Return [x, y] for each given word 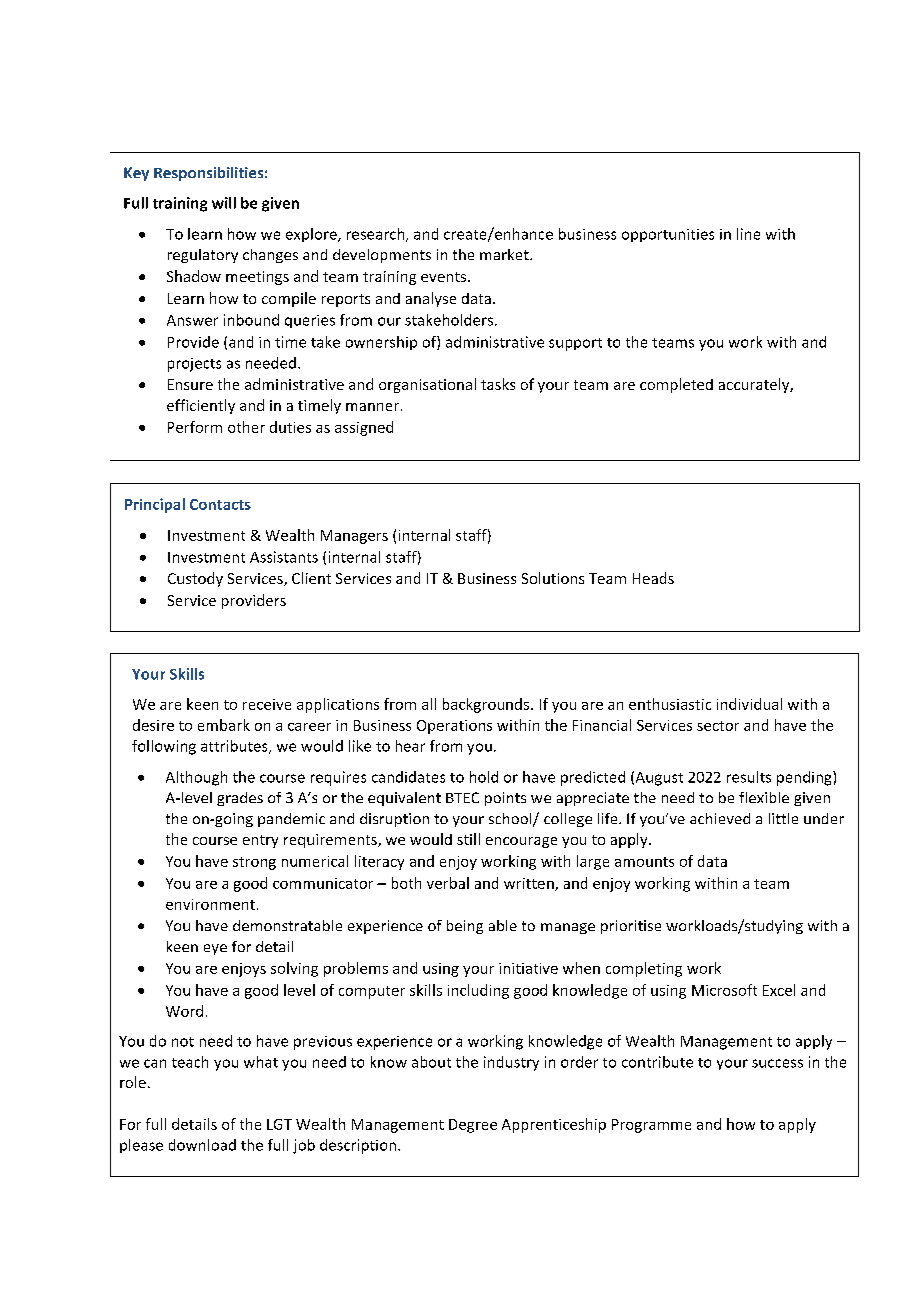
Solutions [553, 578]
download [202, 1145]
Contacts [220, 504]
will [224, 203]
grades [240, 799]
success [777, 1063]
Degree [473, 1126]
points [505, 799]
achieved [720, 818]
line [748, 234]
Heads [653, 578]
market [505, 254]
